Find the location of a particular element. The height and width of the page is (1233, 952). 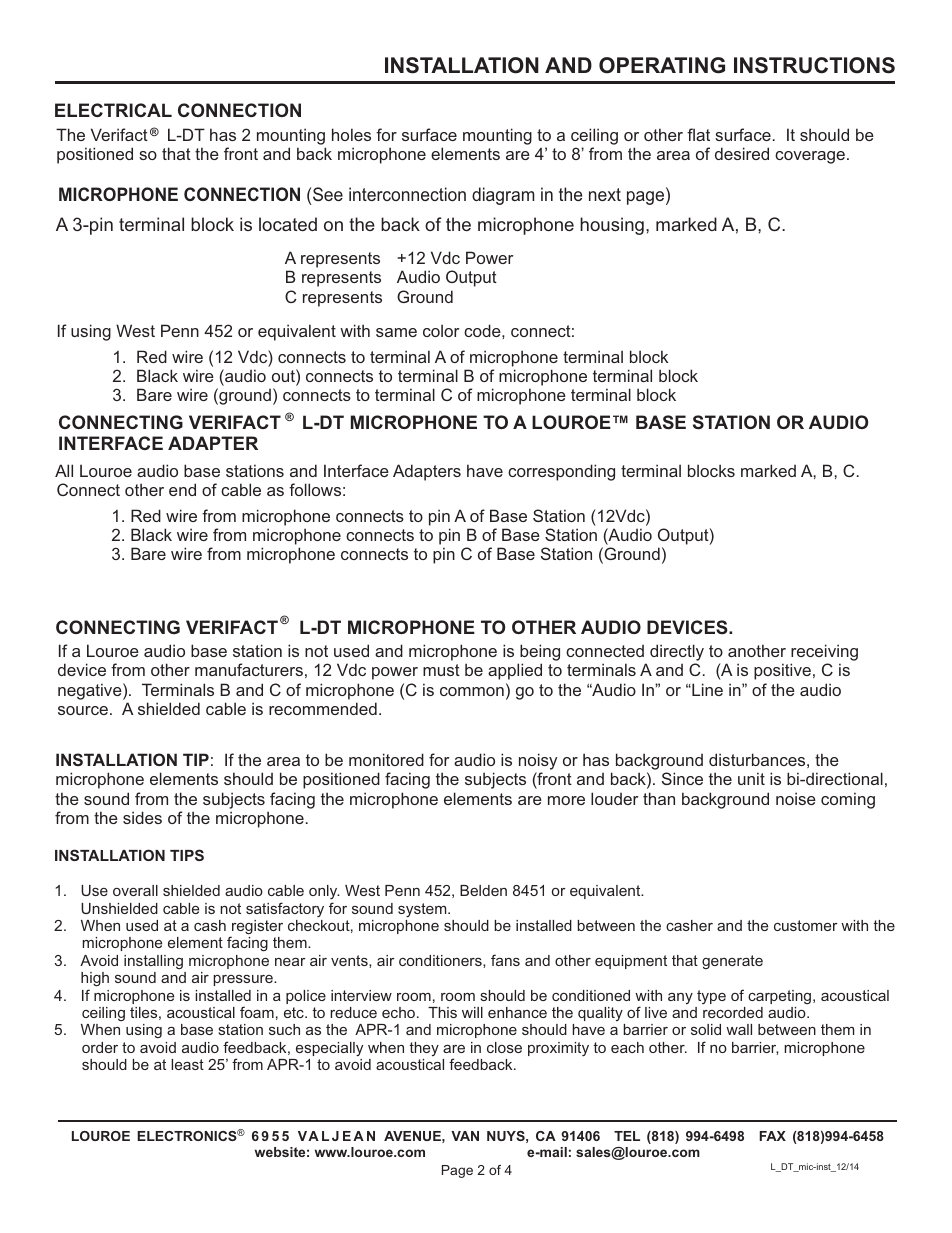

FAX is located at coordinates (772, 1136).
